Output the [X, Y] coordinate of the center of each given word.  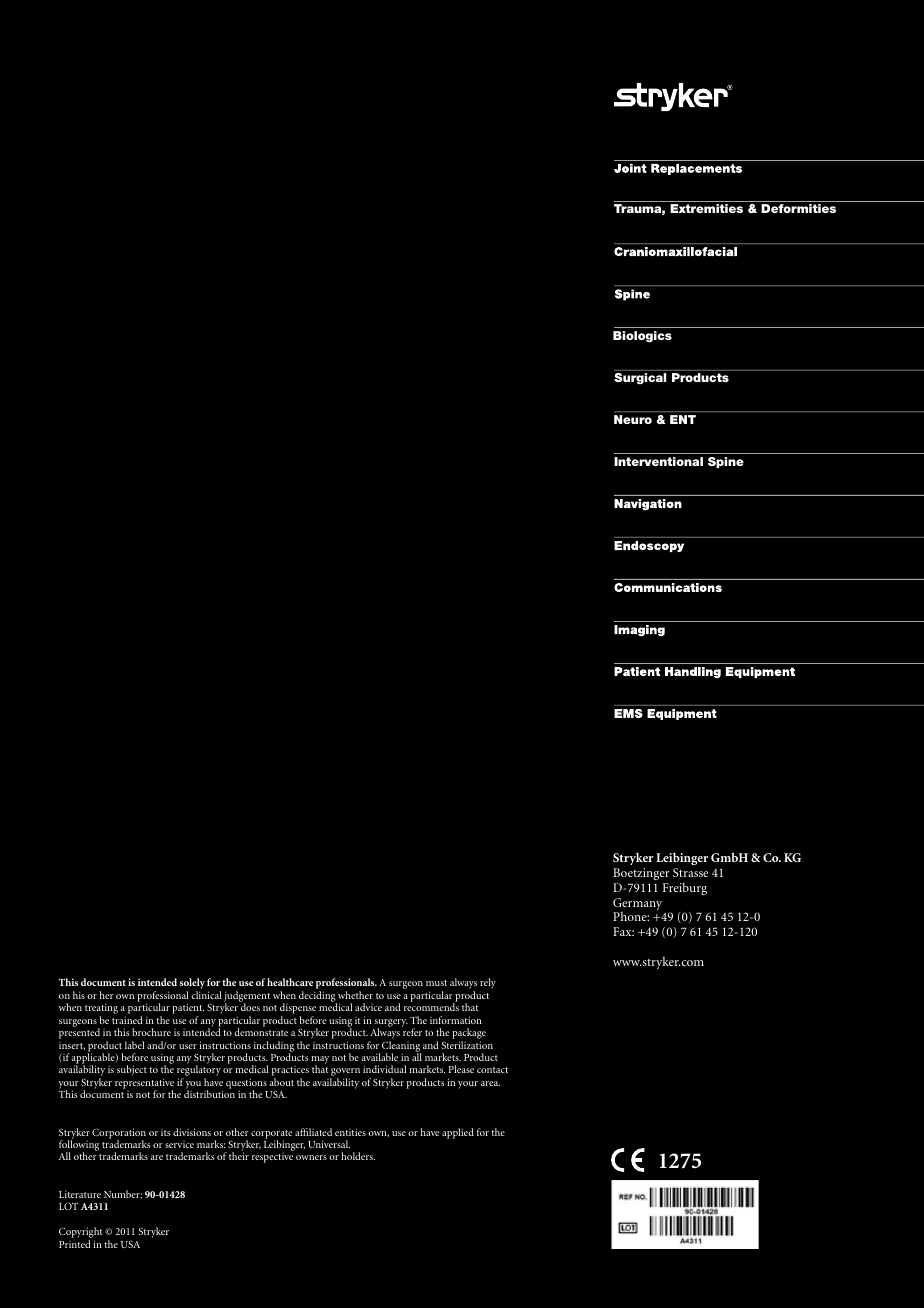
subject [132, 1070]
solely [192, 985]
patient [188, 1010]
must [436, 983]
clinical [206, 995]
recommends [431, 1007]
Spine [726, 462]
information [456, 1020]
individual [385, 1069]
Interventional [658, 461]
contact [492, 1070]
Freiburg [685, 888]
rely [488, 983]
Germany [637, 905]
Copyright [80, 1234]
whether [355, 995]
